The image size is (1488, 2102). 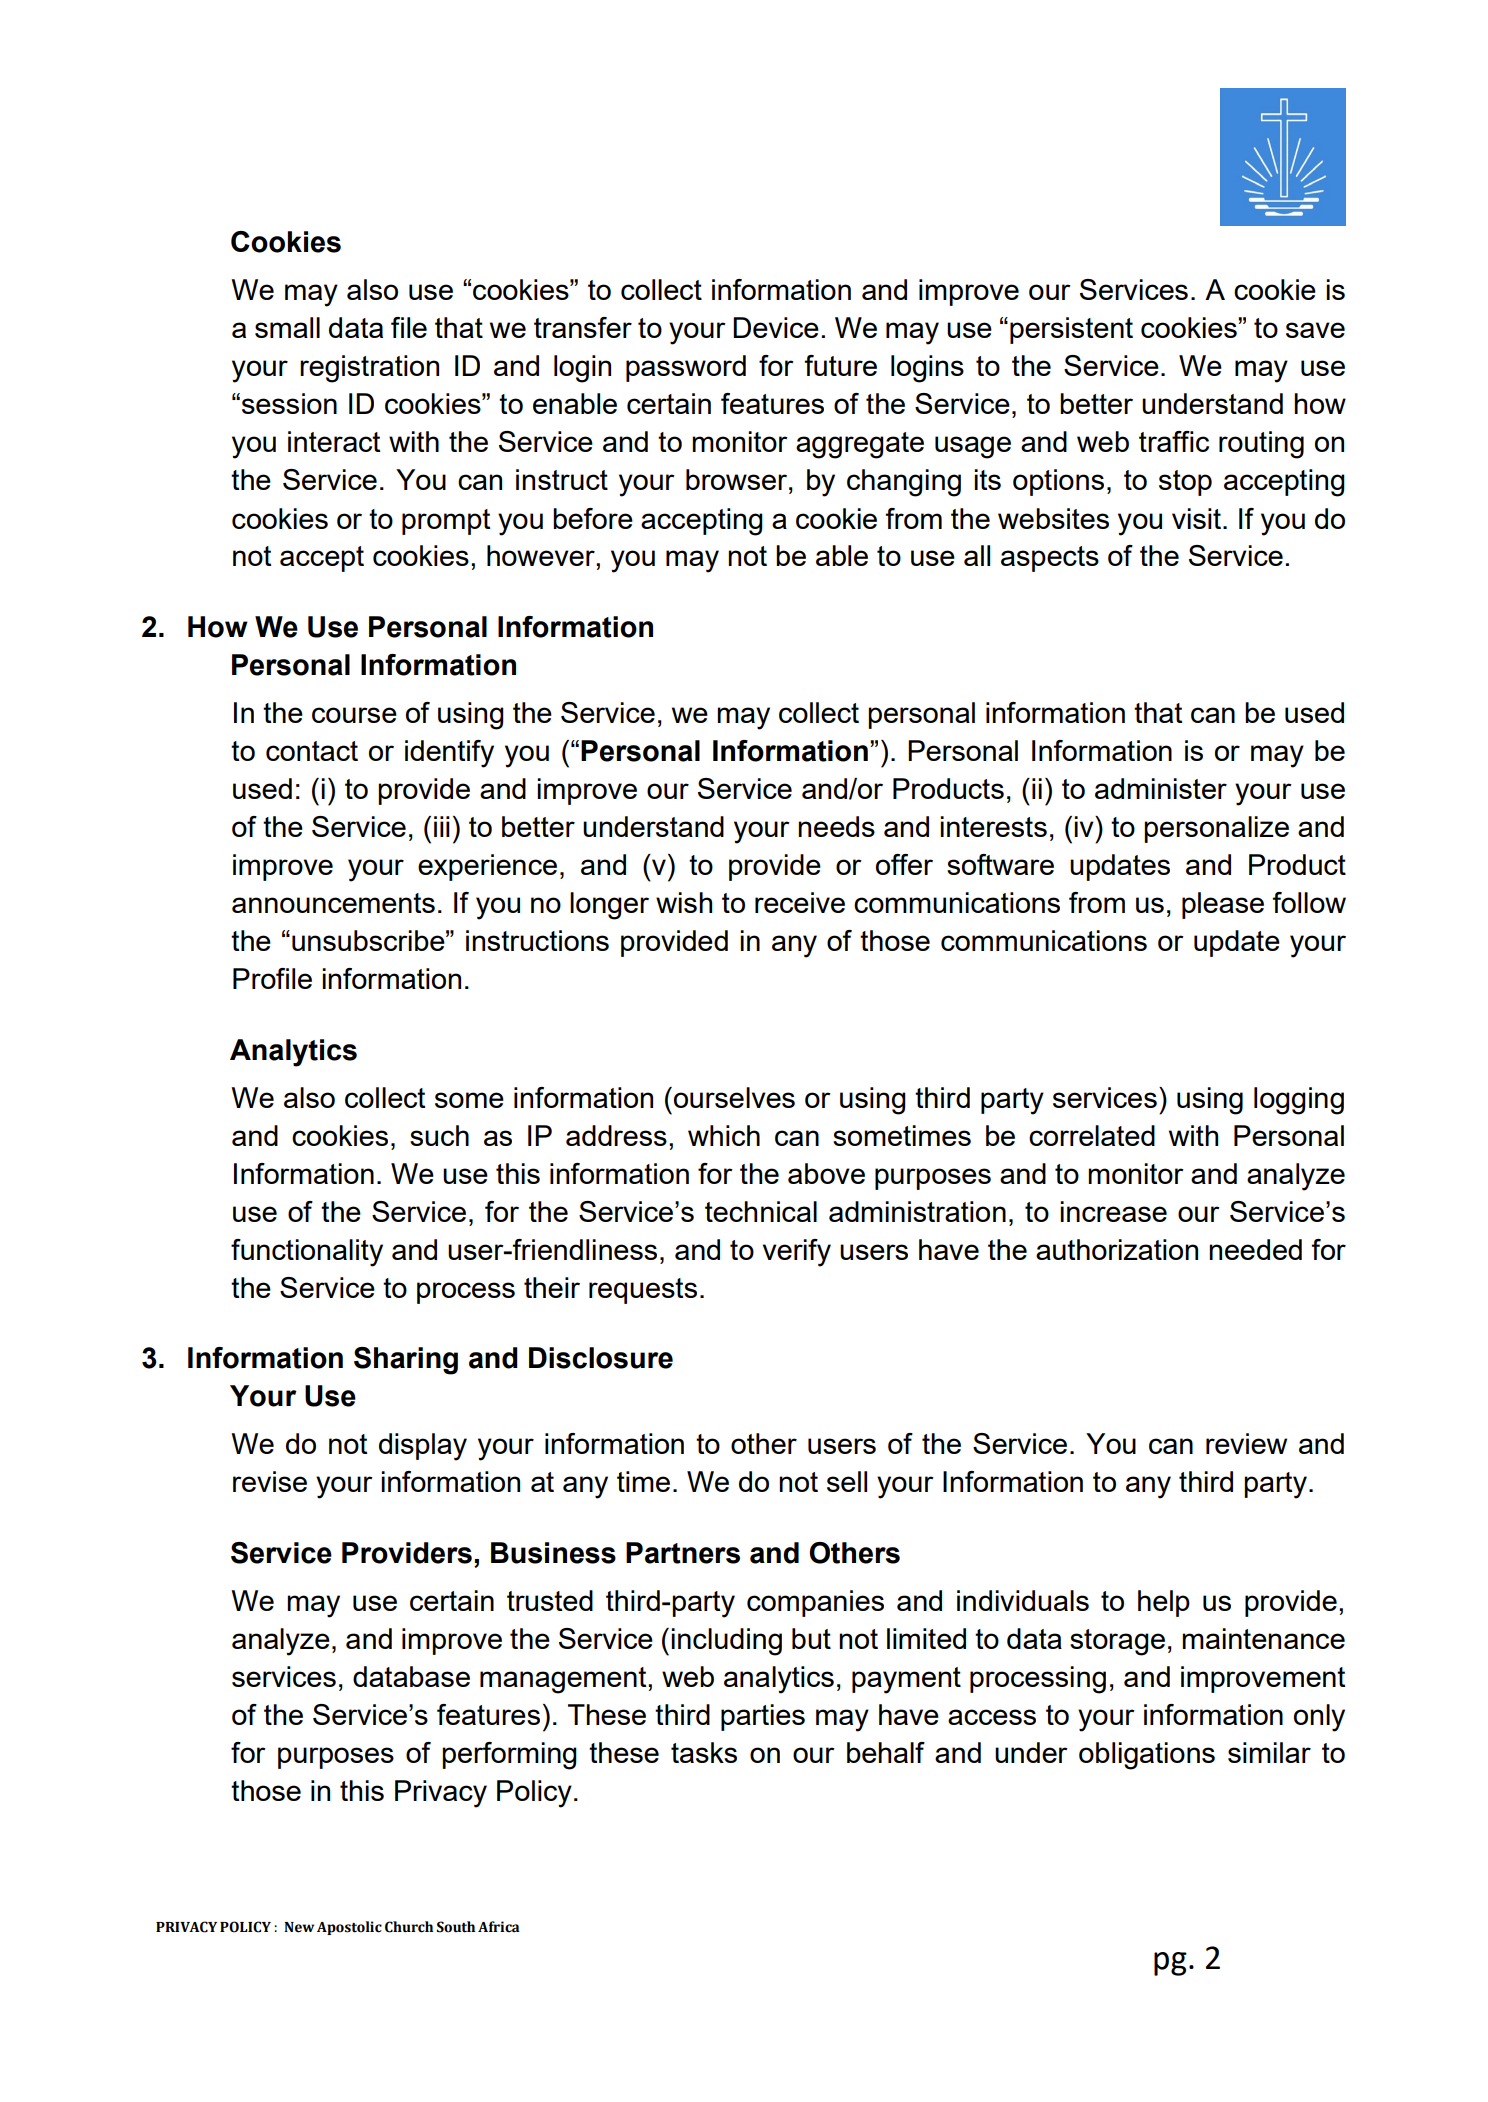 I want to click on sell, so click(x=847, y=1481).
